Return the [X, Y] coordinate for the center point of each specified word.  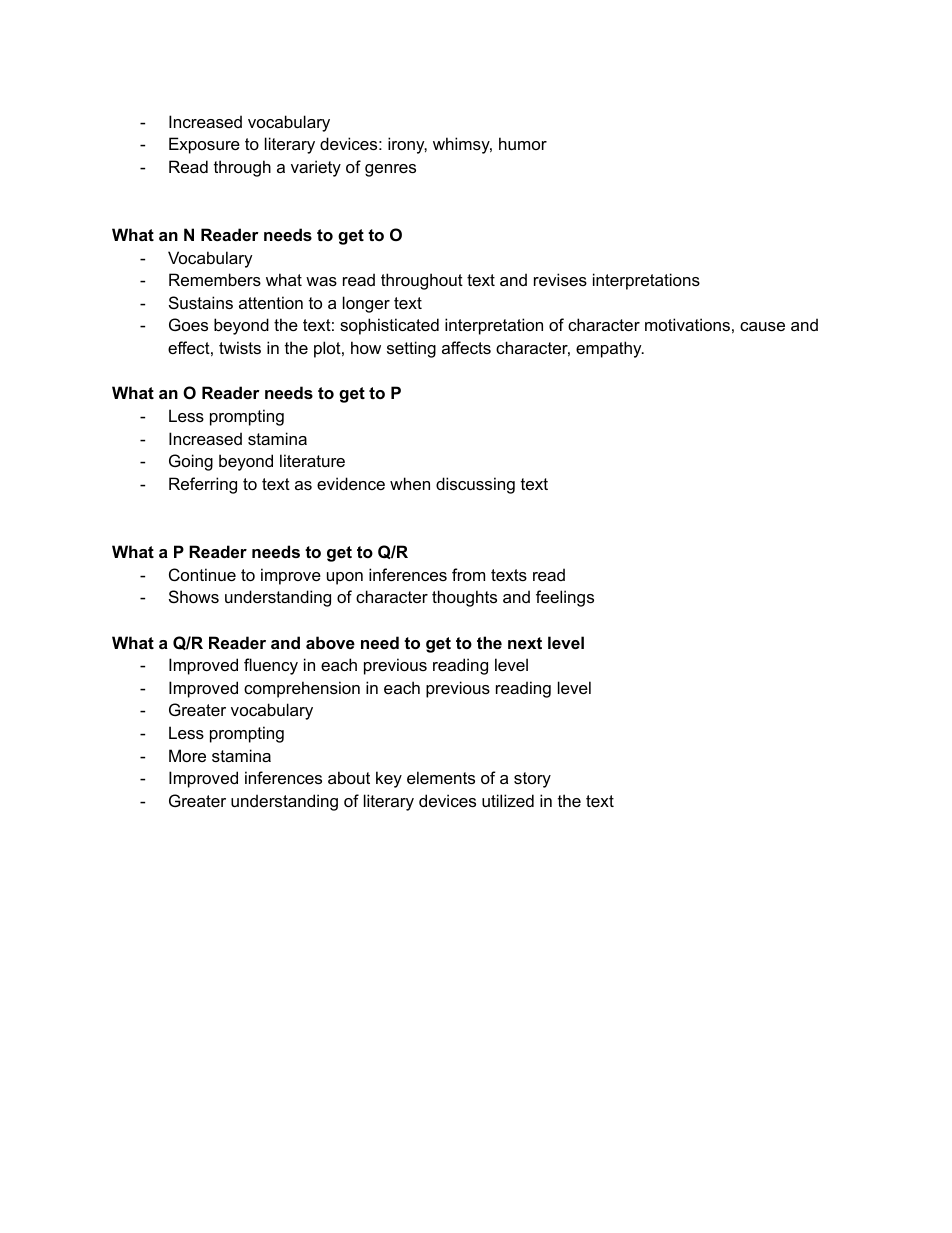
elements [441, 777]
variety [316, 168]
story [532, 780]
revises [560, 279]
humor [523, 143]
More [187, 755]
